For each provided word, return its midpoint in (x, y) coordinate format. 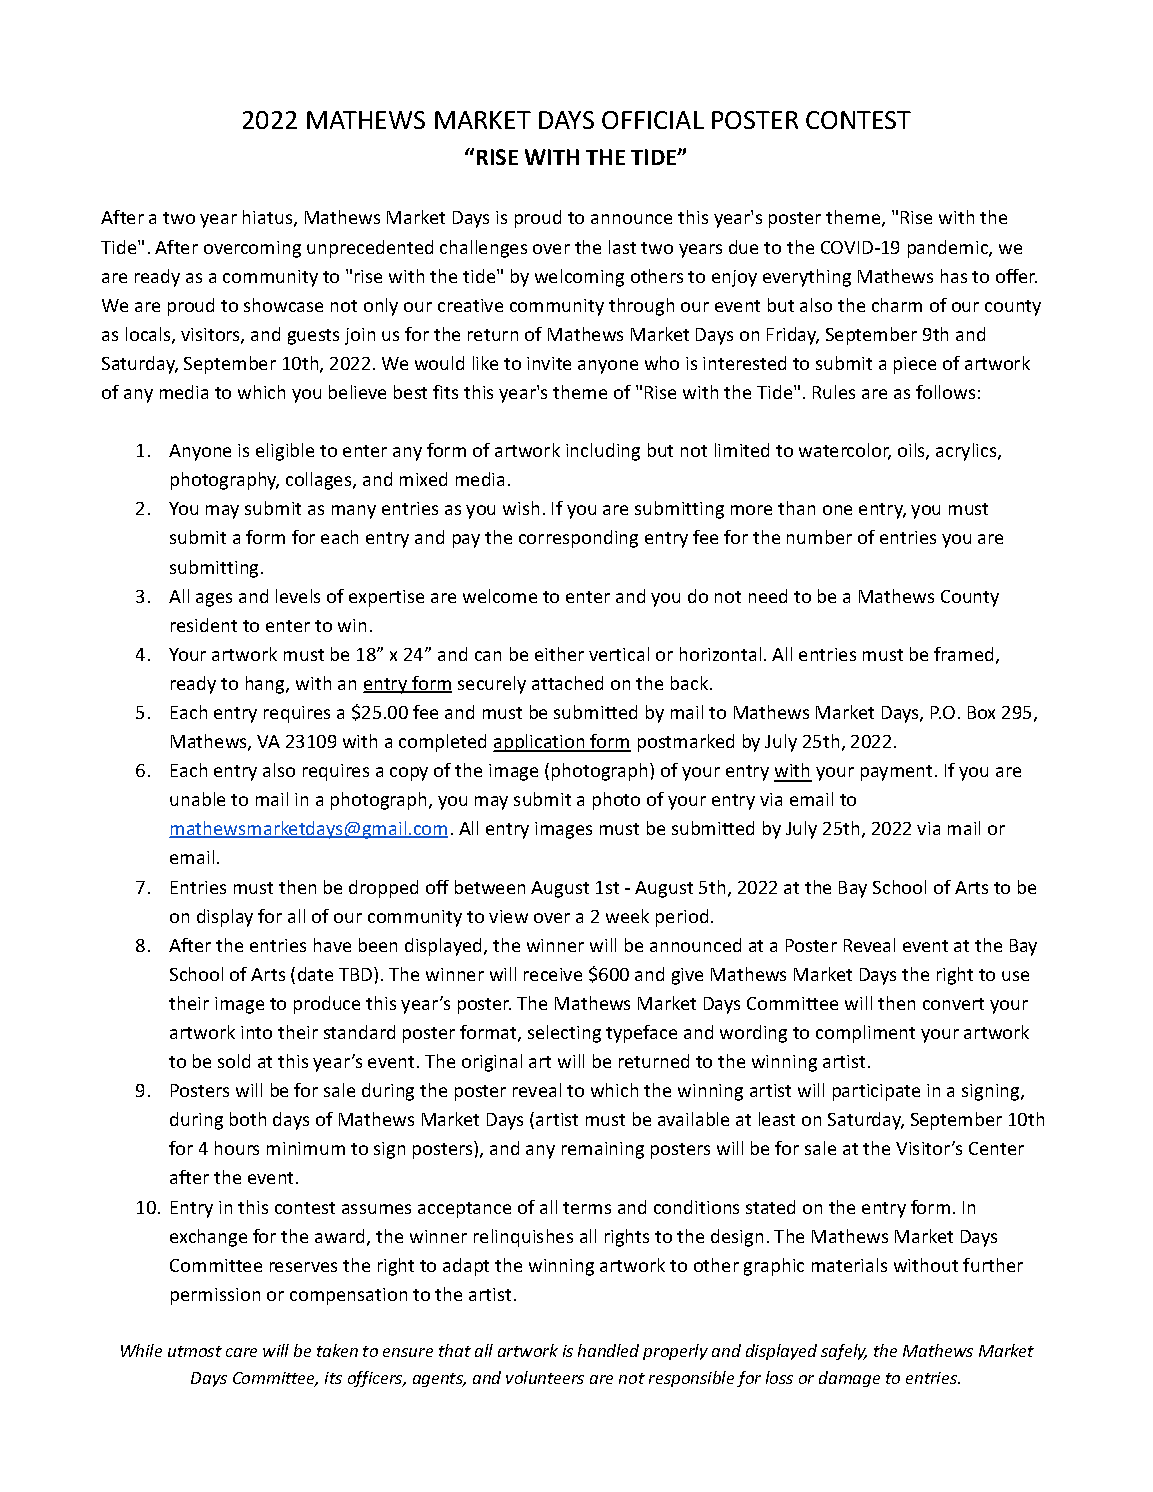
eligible (285, 452)
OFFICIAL (653, 120)
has (954, 276)
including (603, 452)
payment (896, 773)
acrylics (967, 452)
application (540, 743)
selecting (564, 1034)
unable (197, 799)
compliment (865, 1034)
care (241, 1352)
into (256, 1032)
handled (608, 1350)
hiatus (269, 218)
